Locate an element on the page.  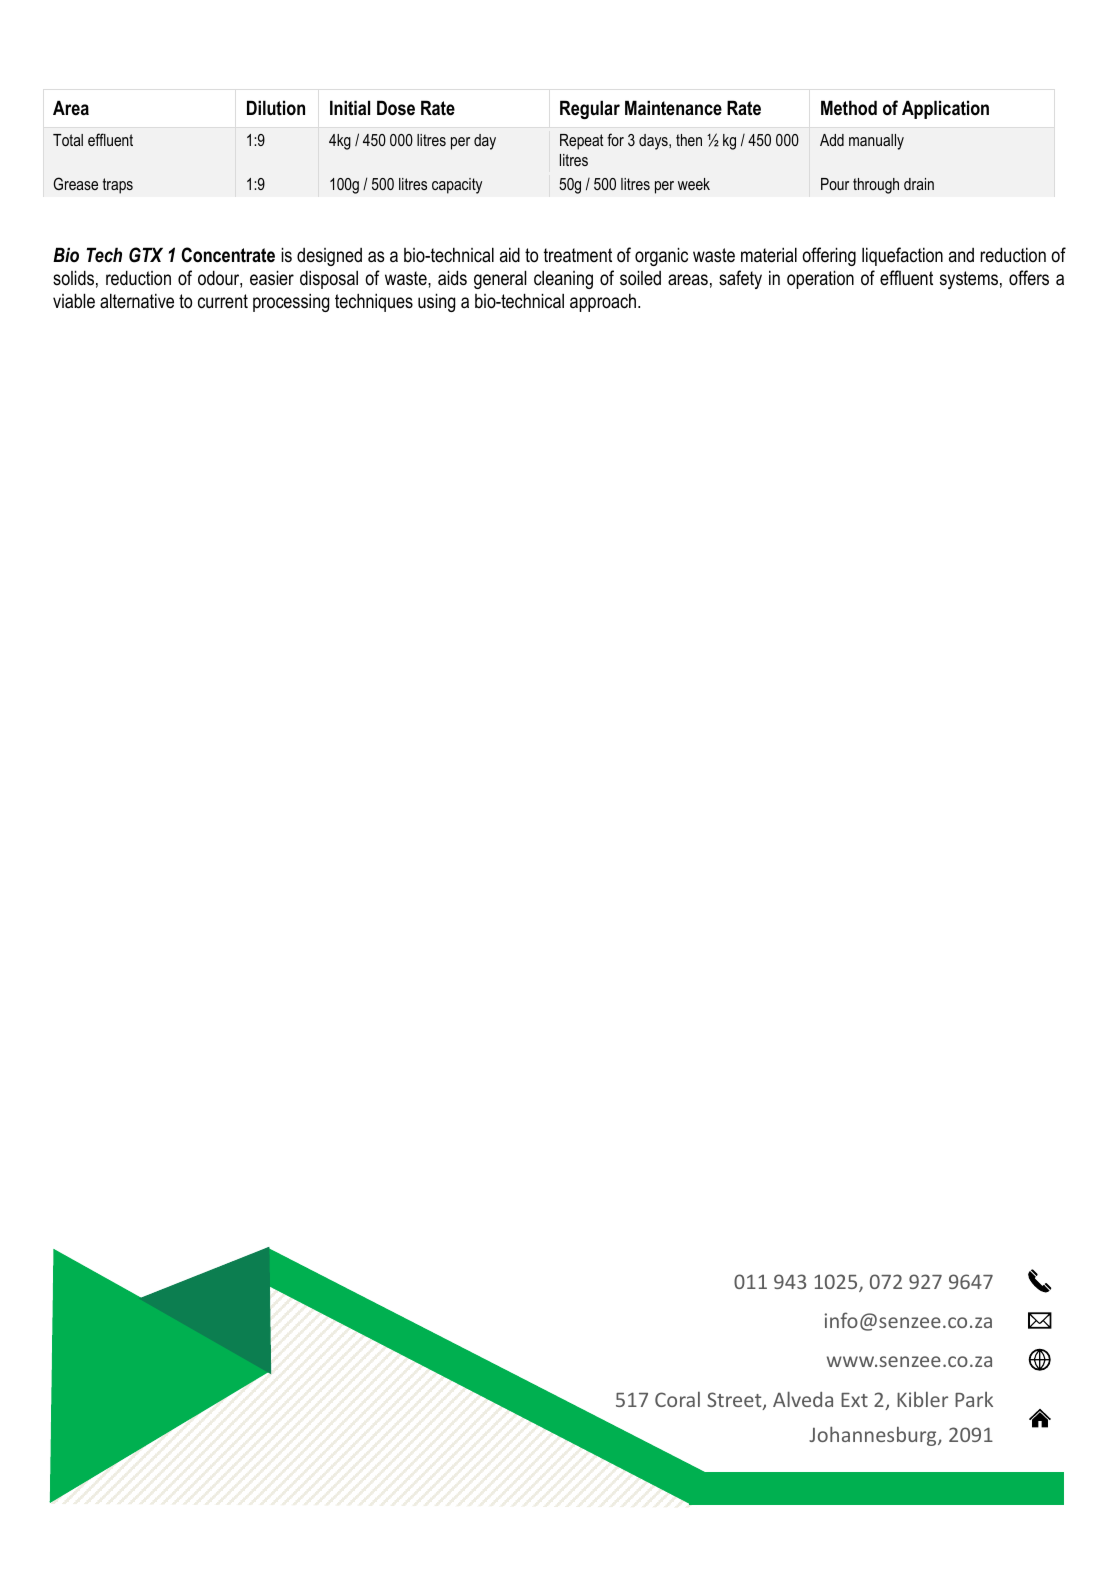
systems is located at coordinates (969, 280).
